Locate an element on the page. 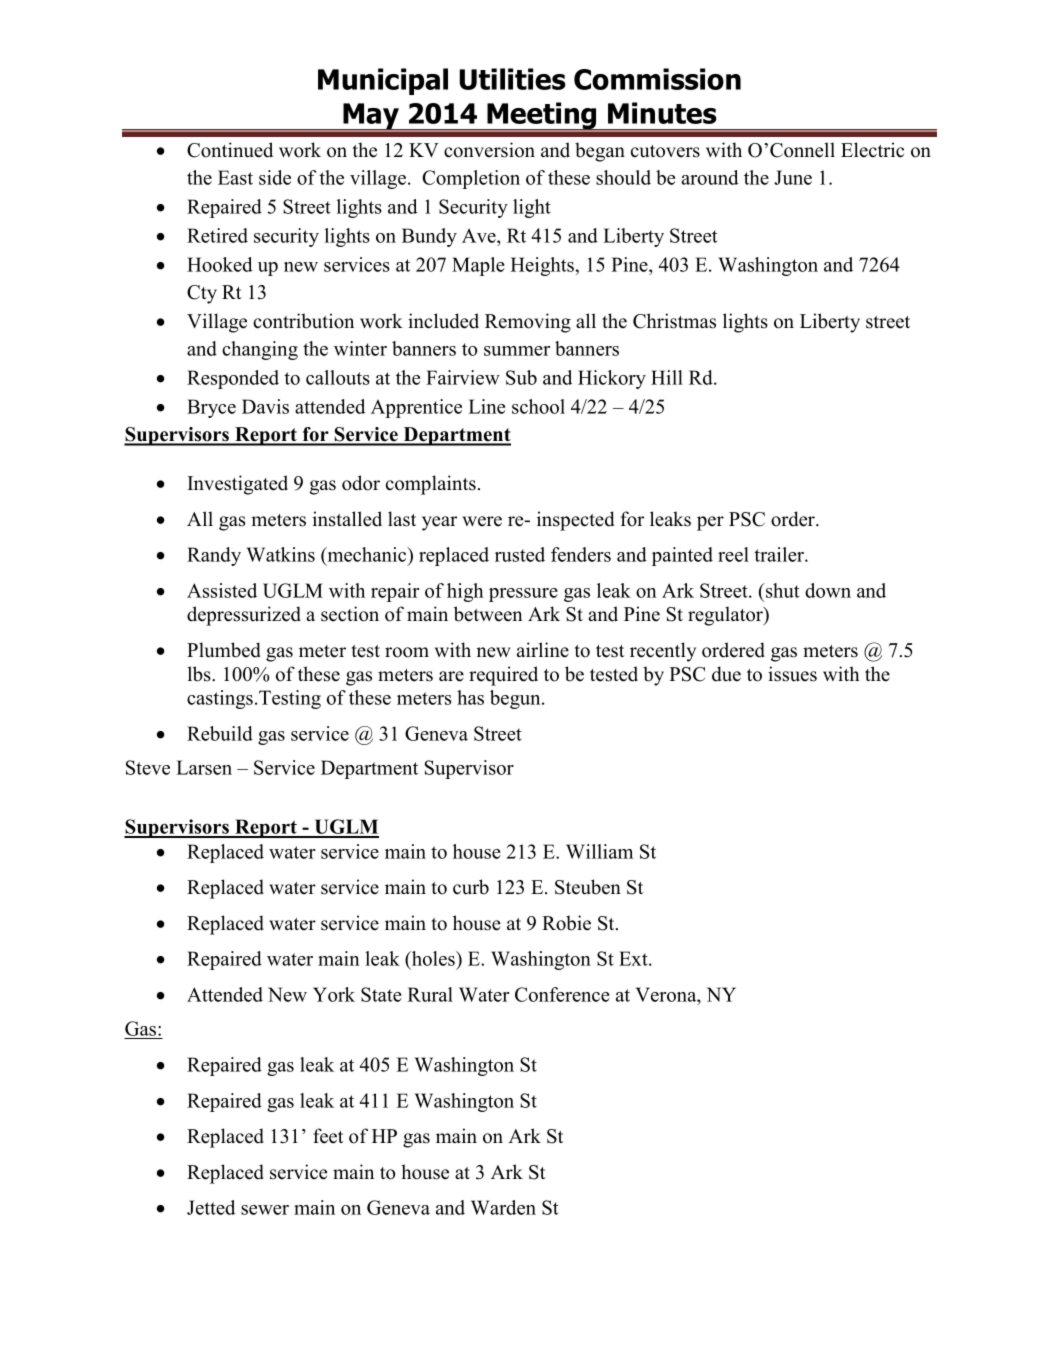 The width and height of the page is (1059, 1371). Ext is located at coordinates (634, 958).
